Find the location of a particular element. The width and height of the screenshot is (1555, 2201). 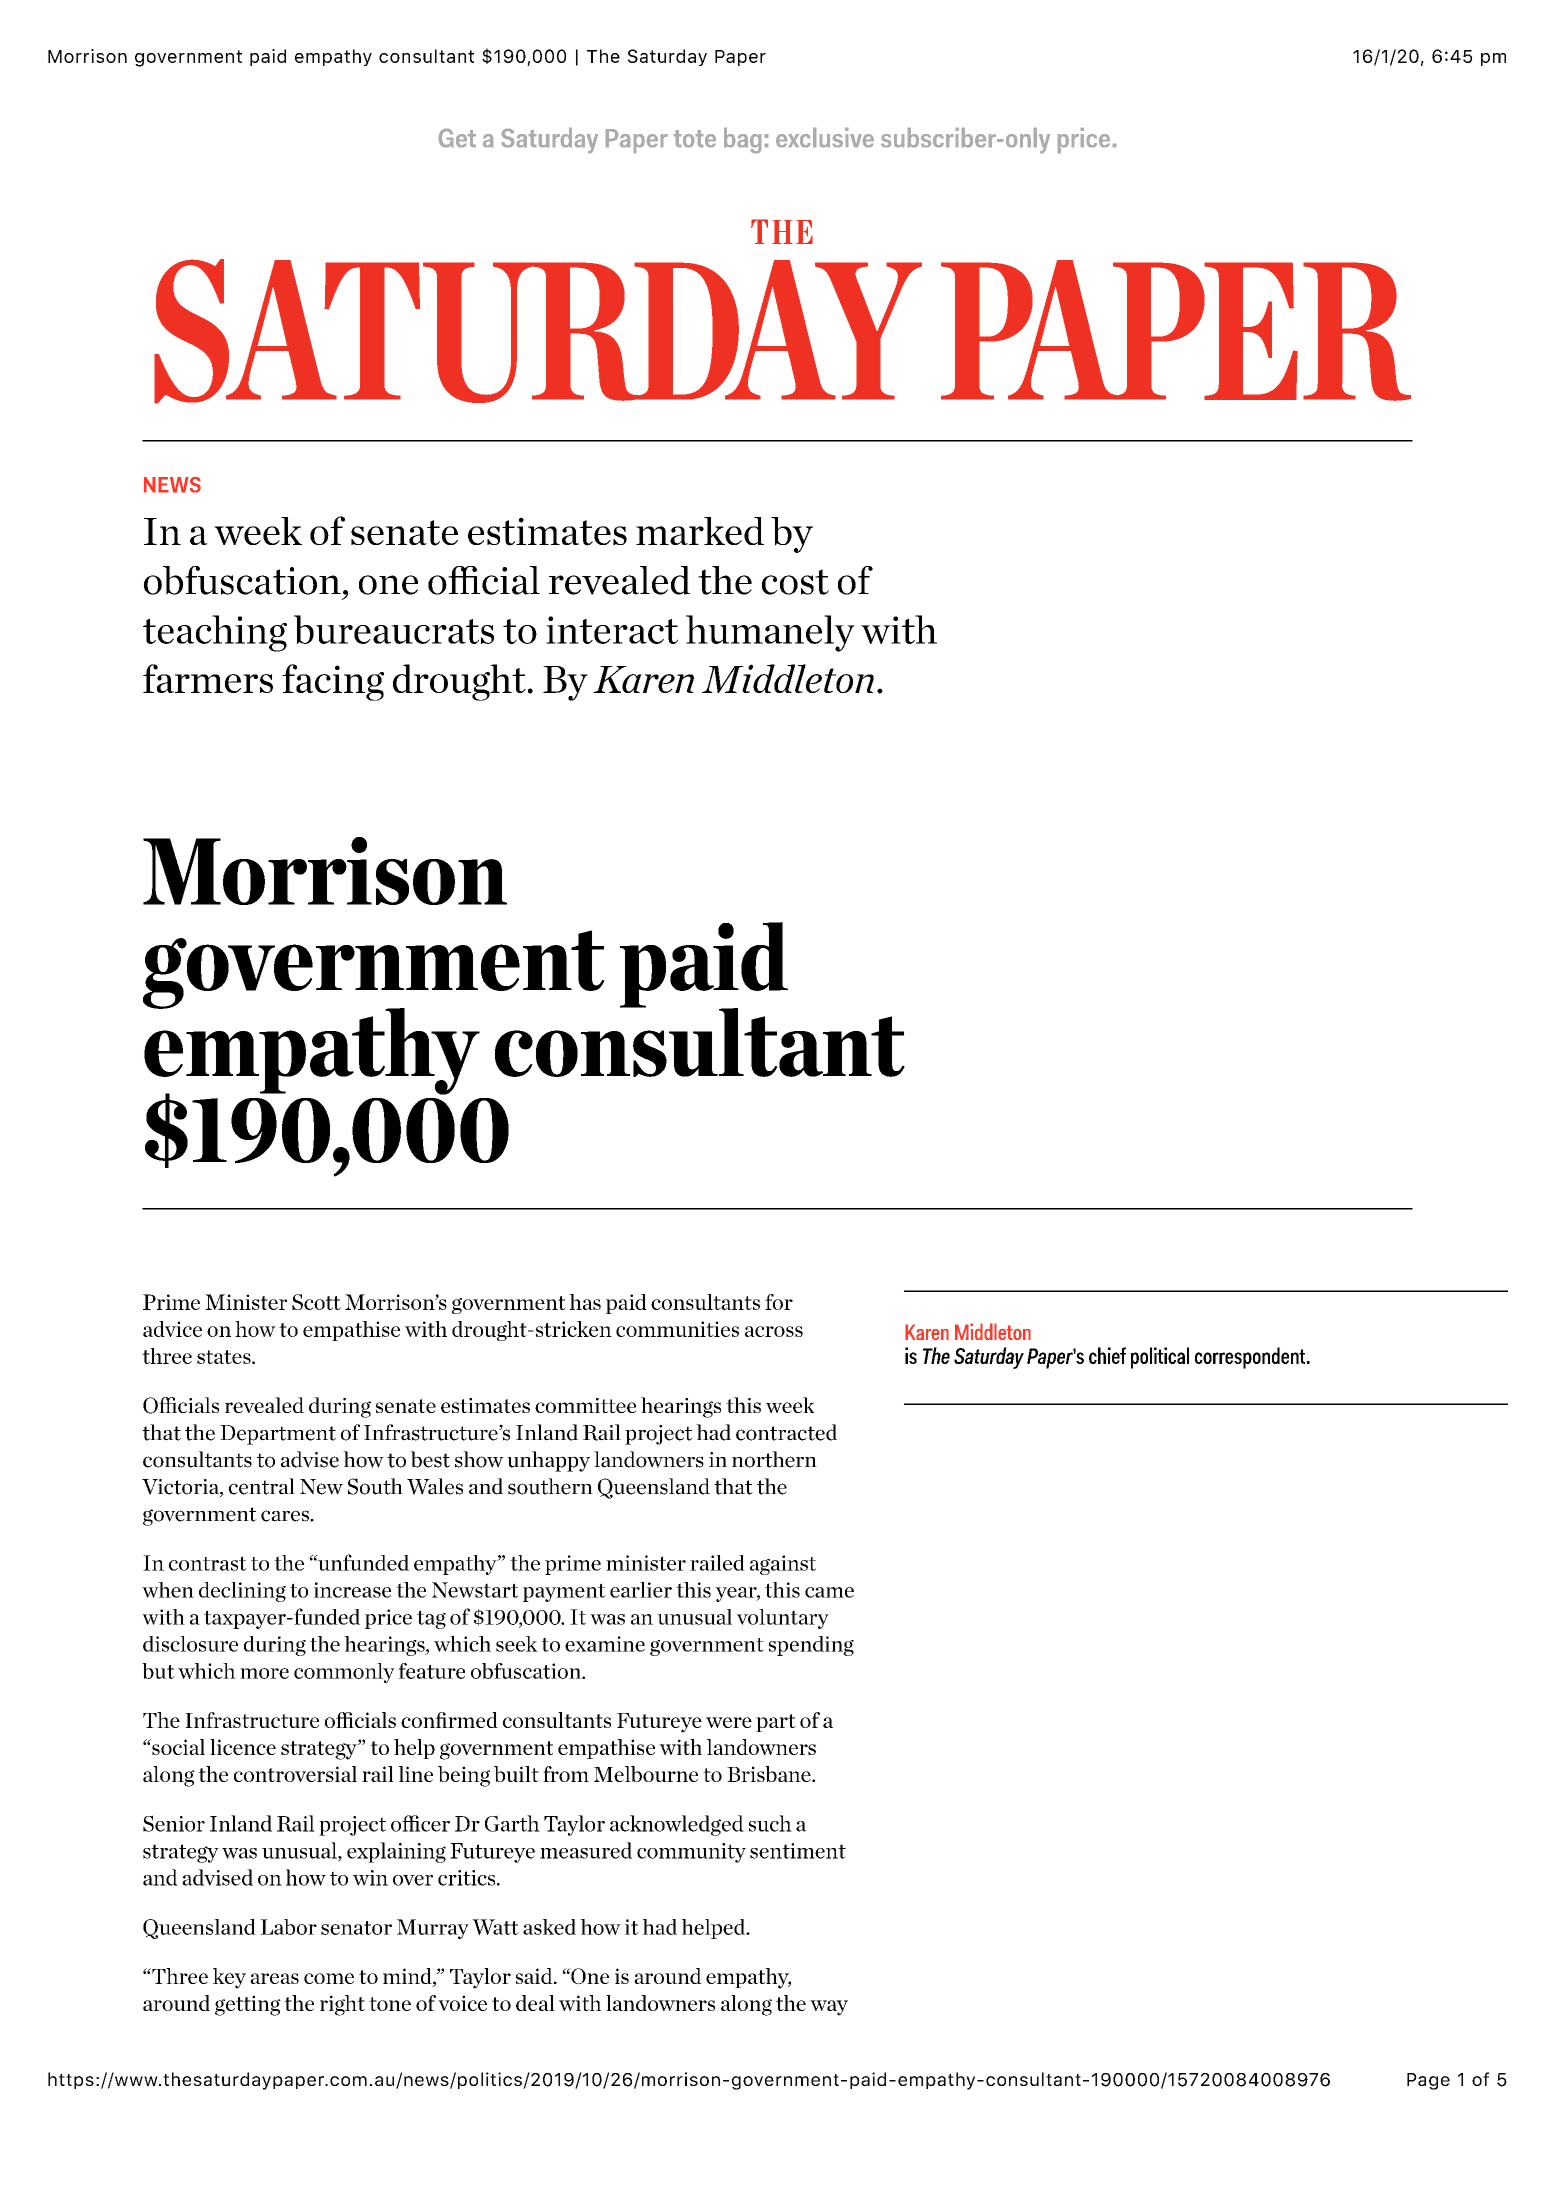

facing is located at coordinates (333, 682).
